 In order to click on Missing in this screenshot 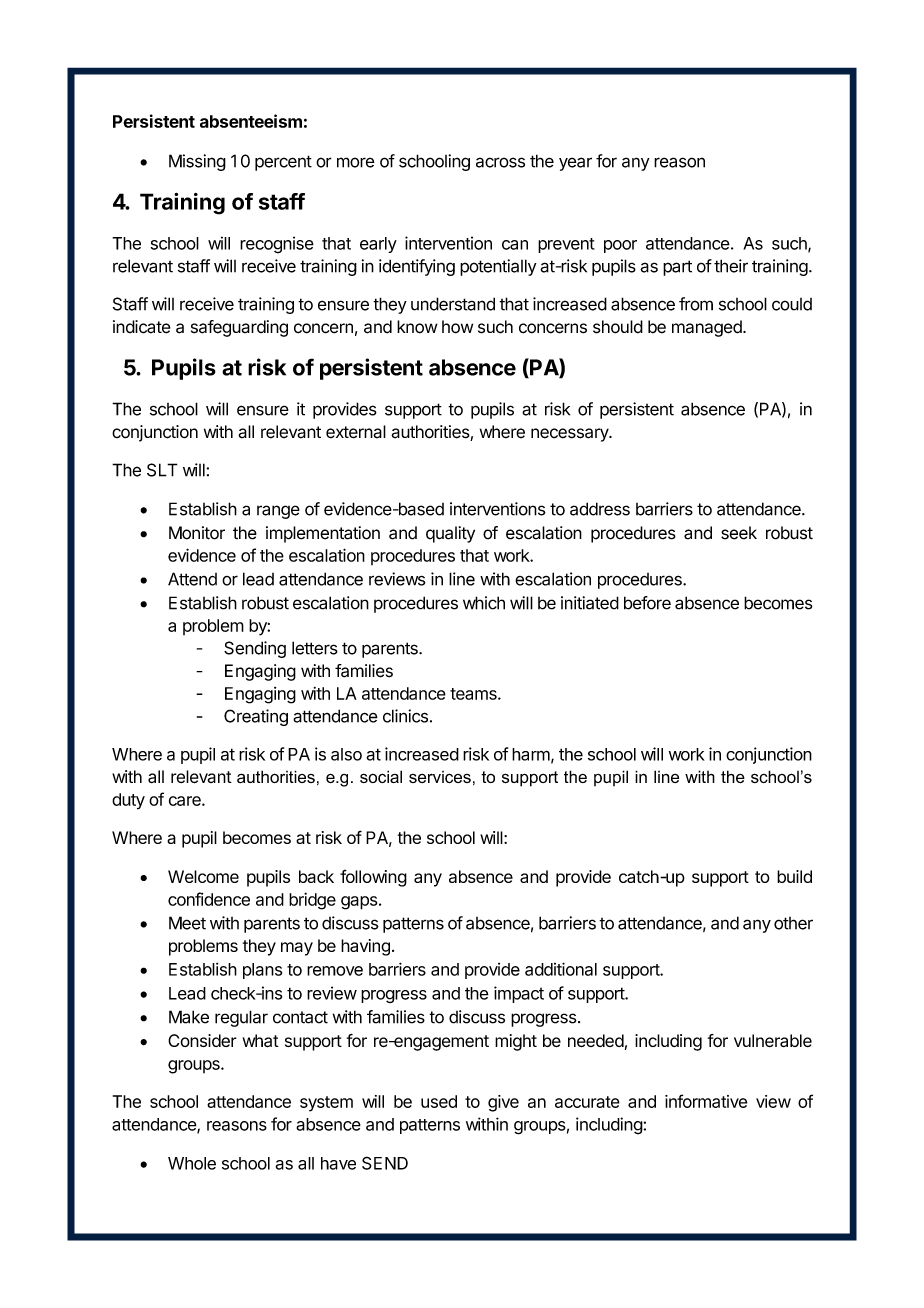, I will do `click(197, 162)`.
